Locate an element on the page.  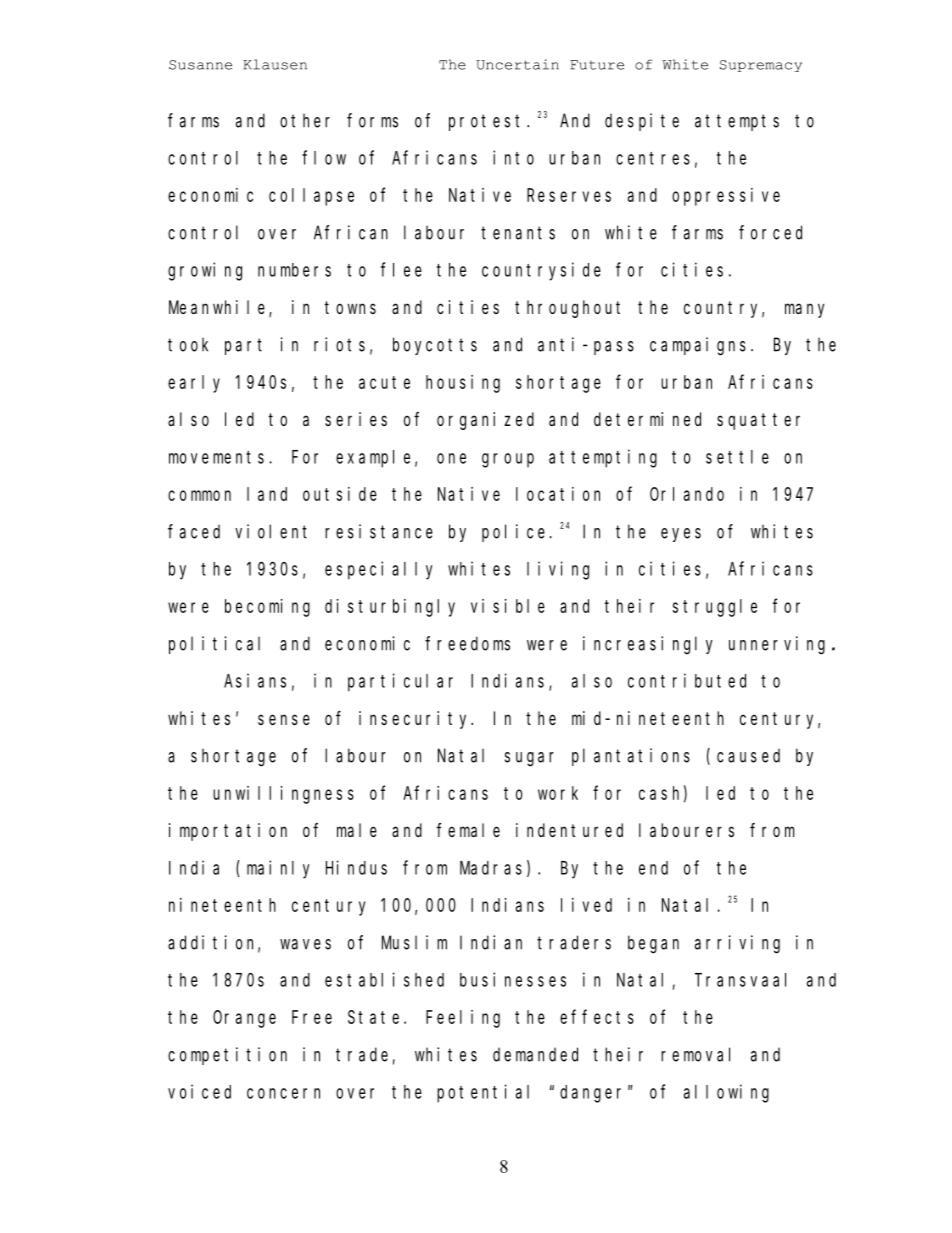
plantations is located at coordinates (631, 757).
